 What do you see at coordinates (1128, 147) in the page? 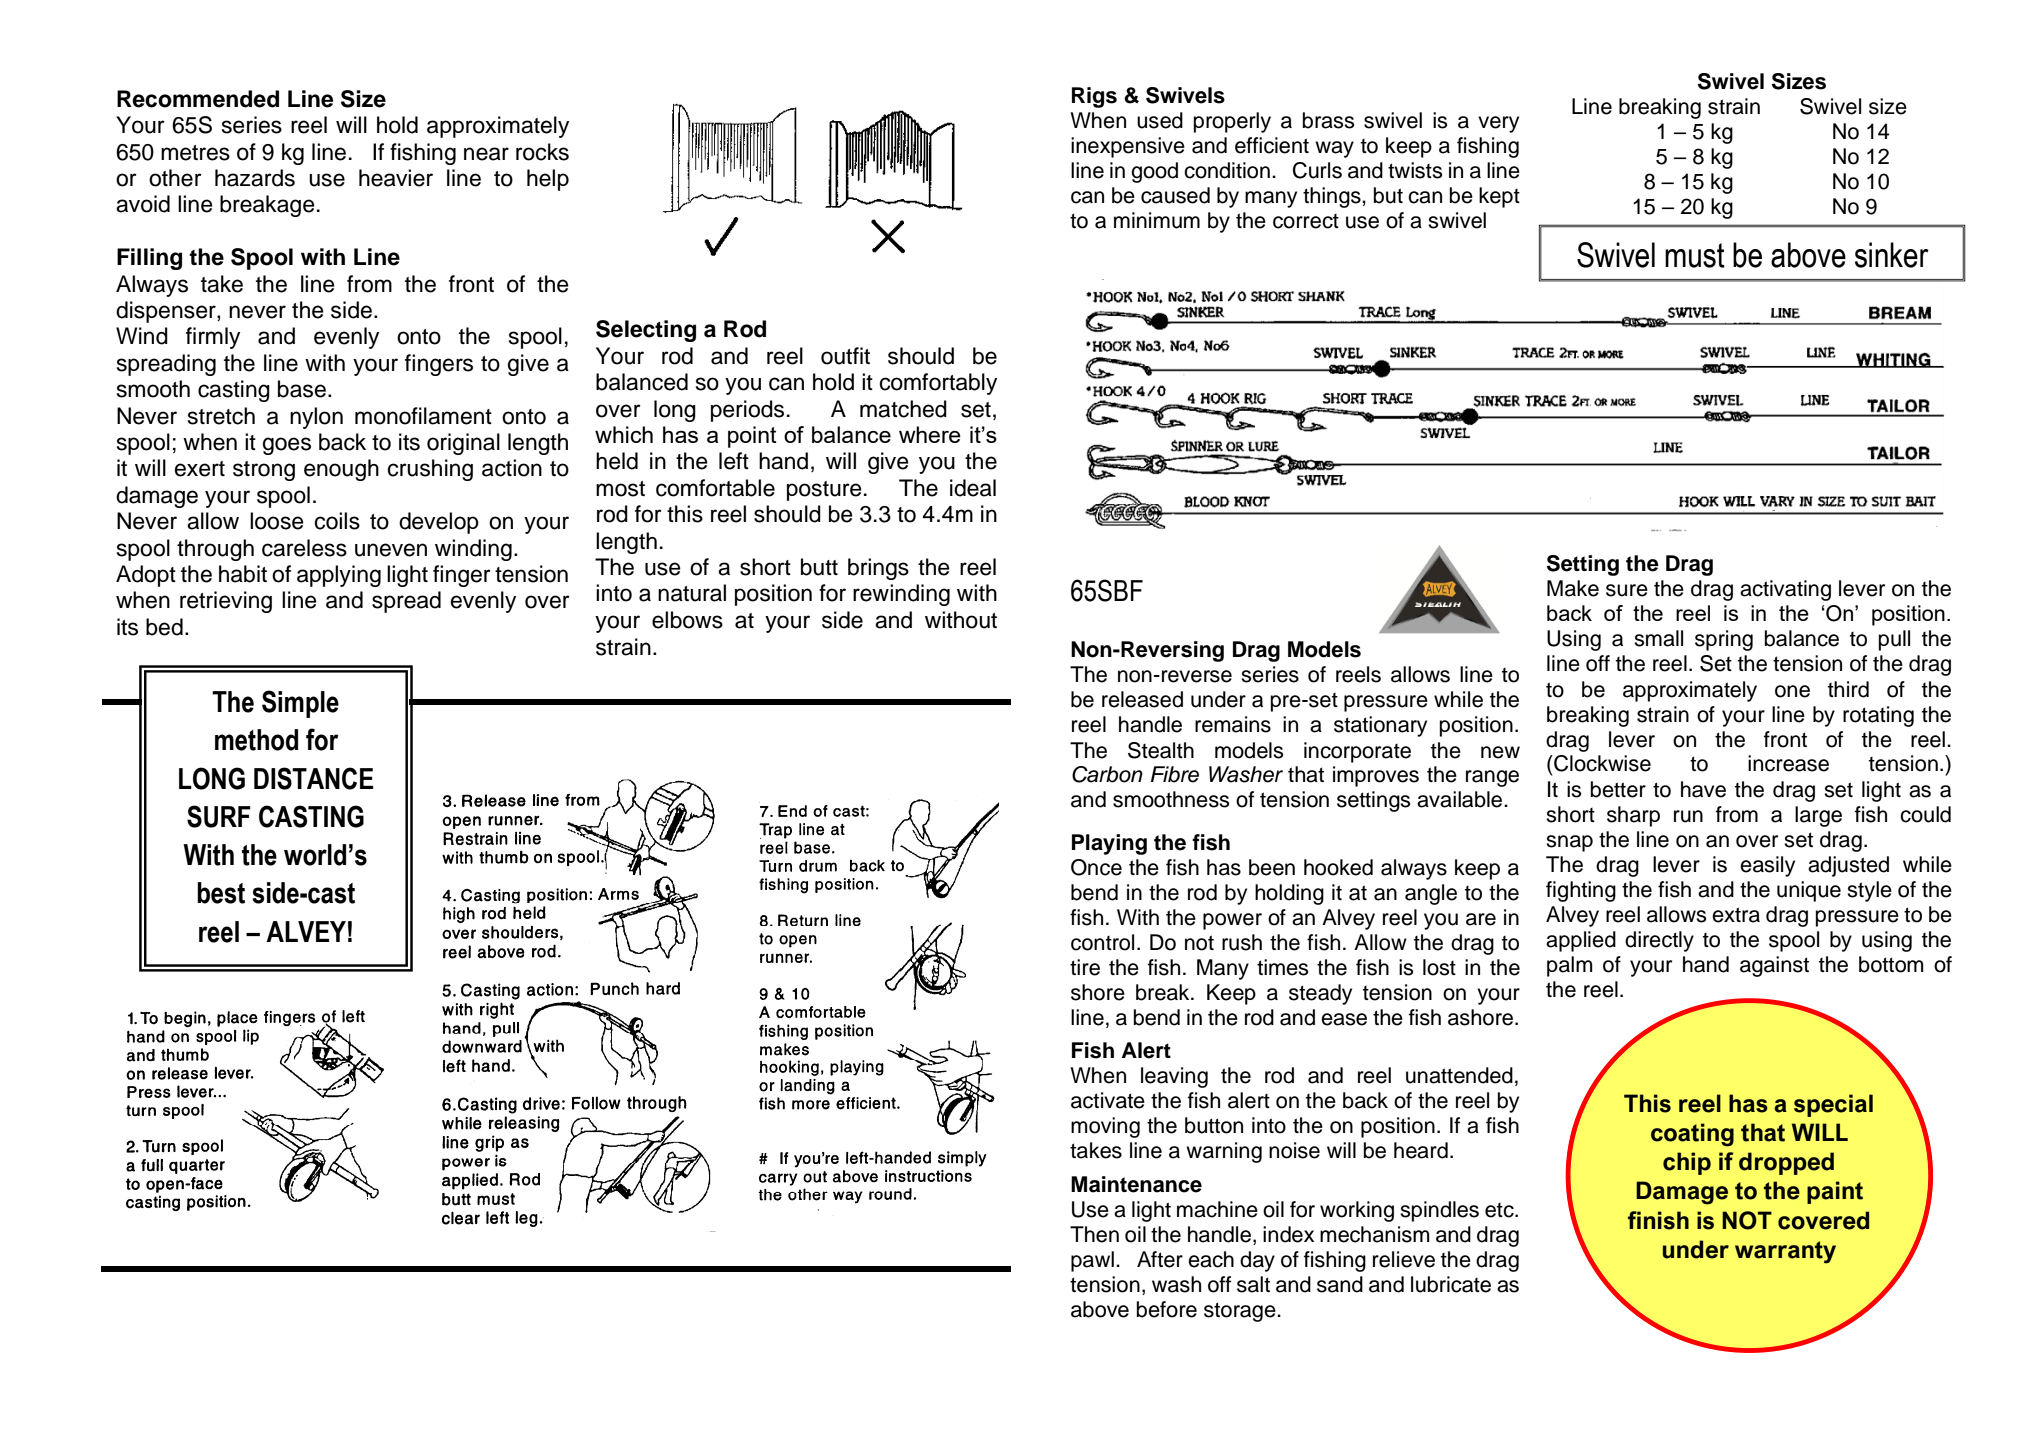
I see `inexpensive` at bounding box center [1128, 147].
